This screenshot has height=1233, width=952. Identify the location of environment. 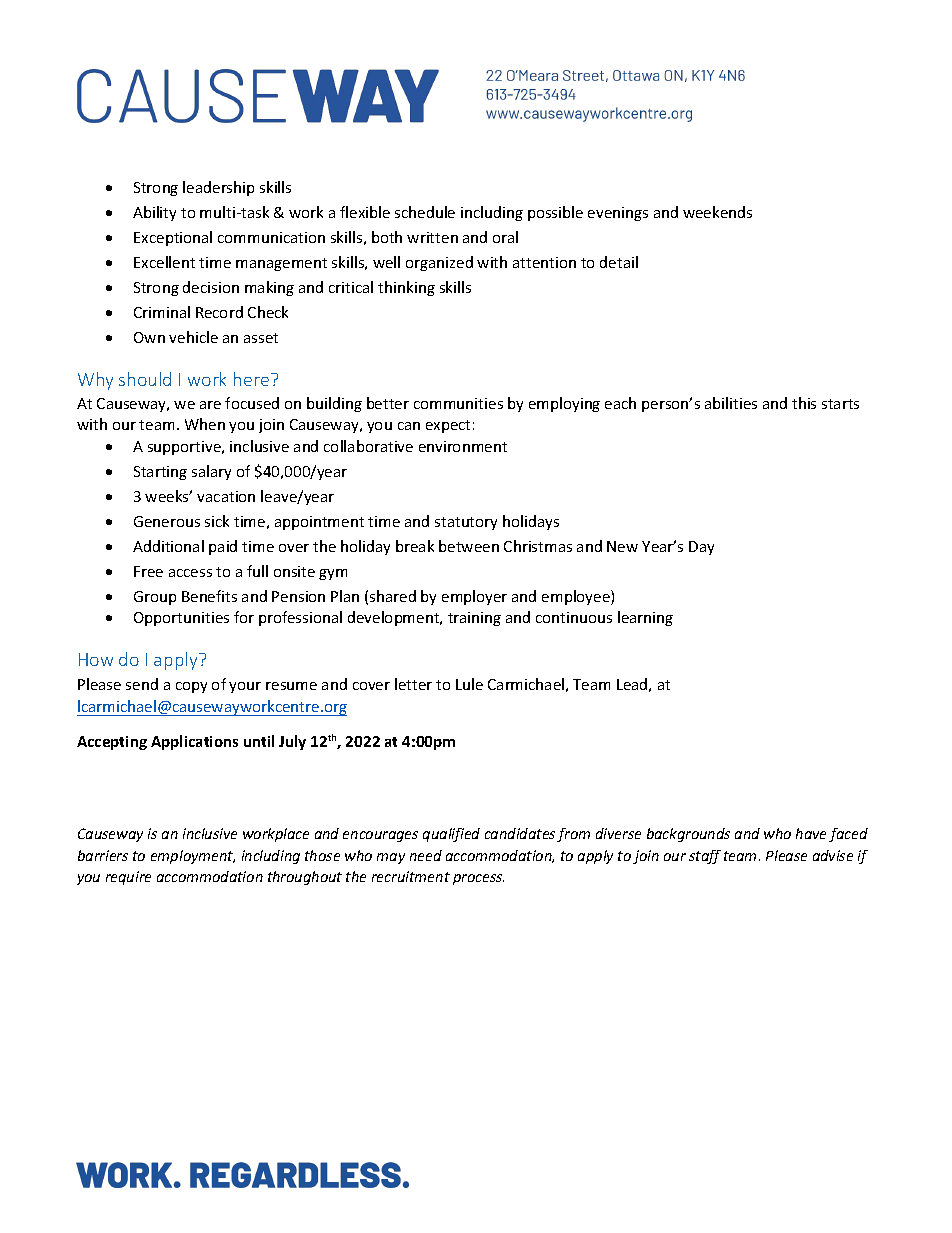
(463, 446).
